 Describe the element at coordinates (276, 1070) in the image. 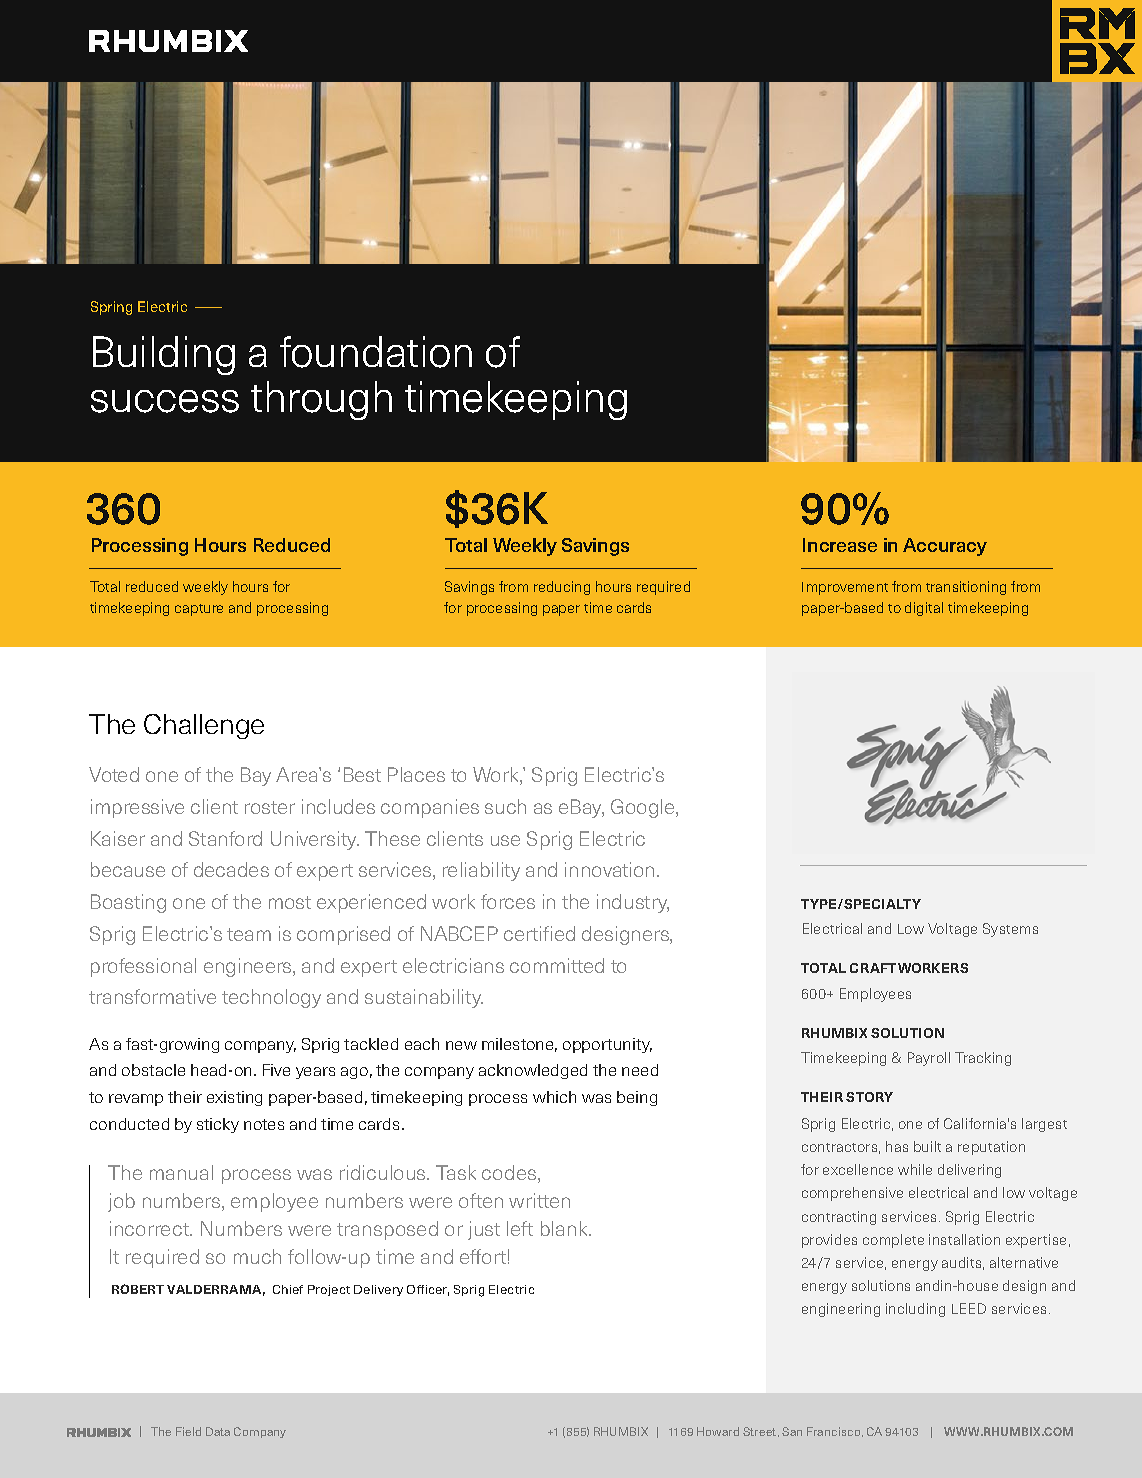

I see `Five` at that location.
